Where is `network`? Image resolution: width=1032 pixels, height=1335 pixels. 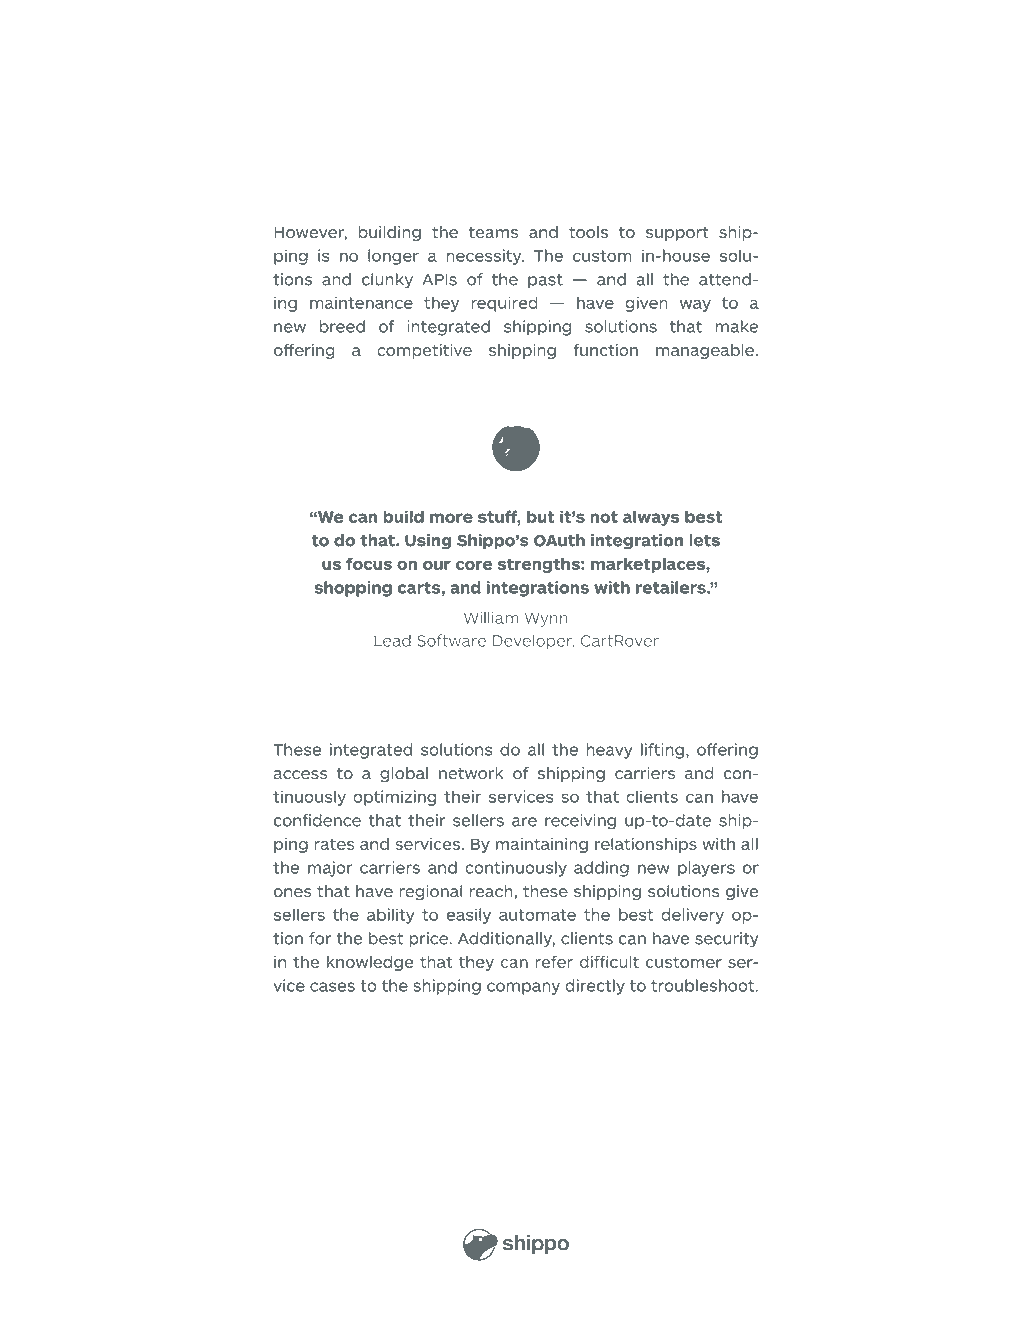 network is located at coordinates (471, 773).
